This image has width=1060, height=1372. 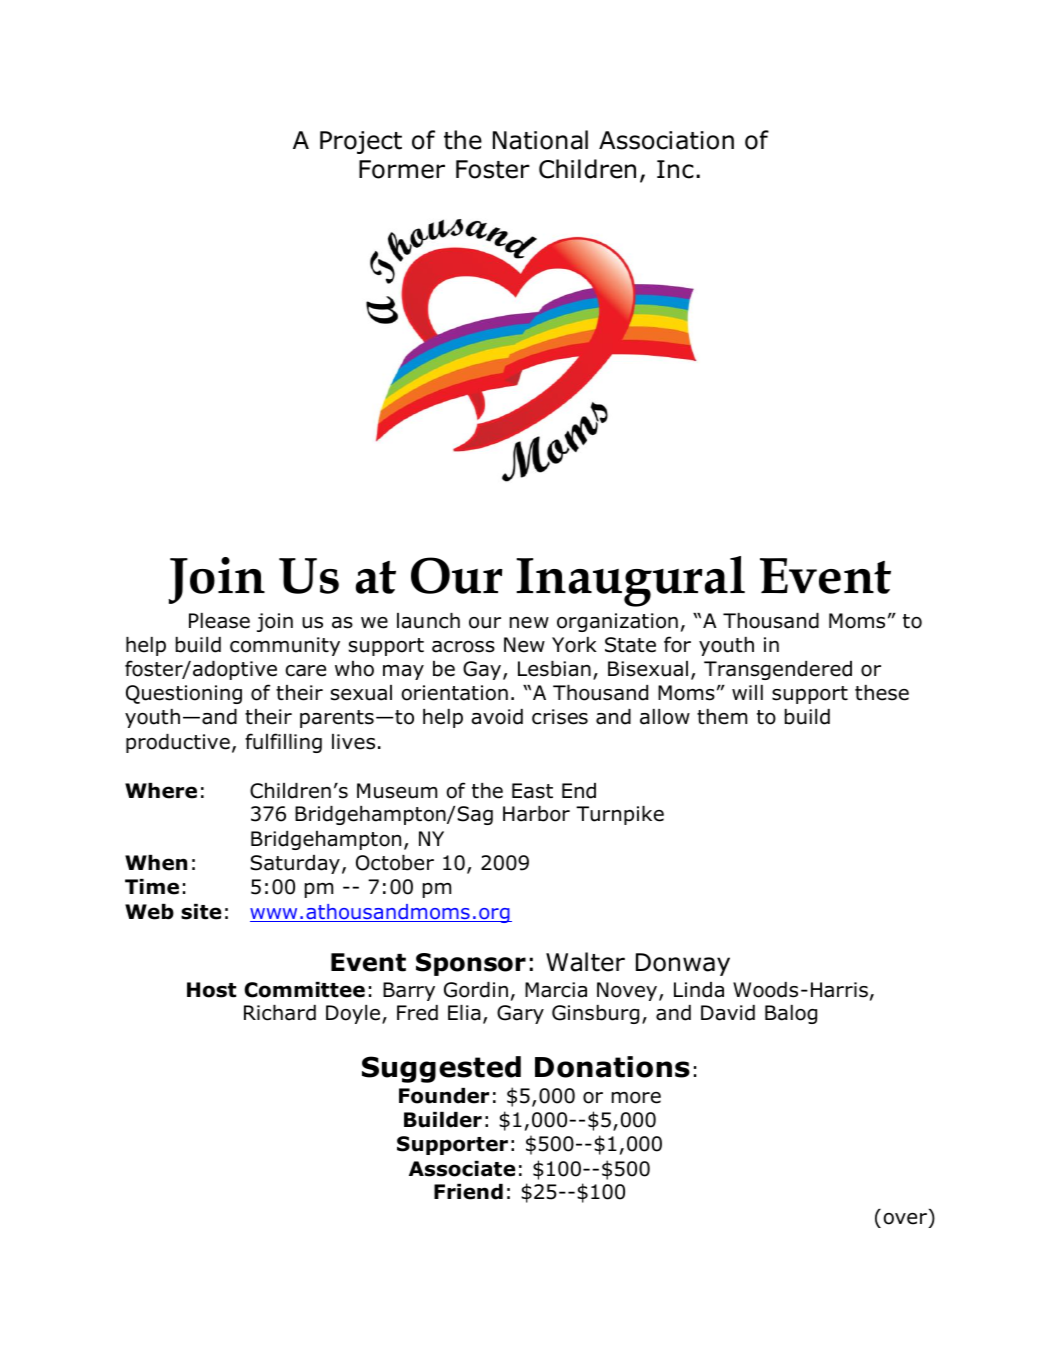 I want to click on Lesbian, so click(x=554, y=669).
